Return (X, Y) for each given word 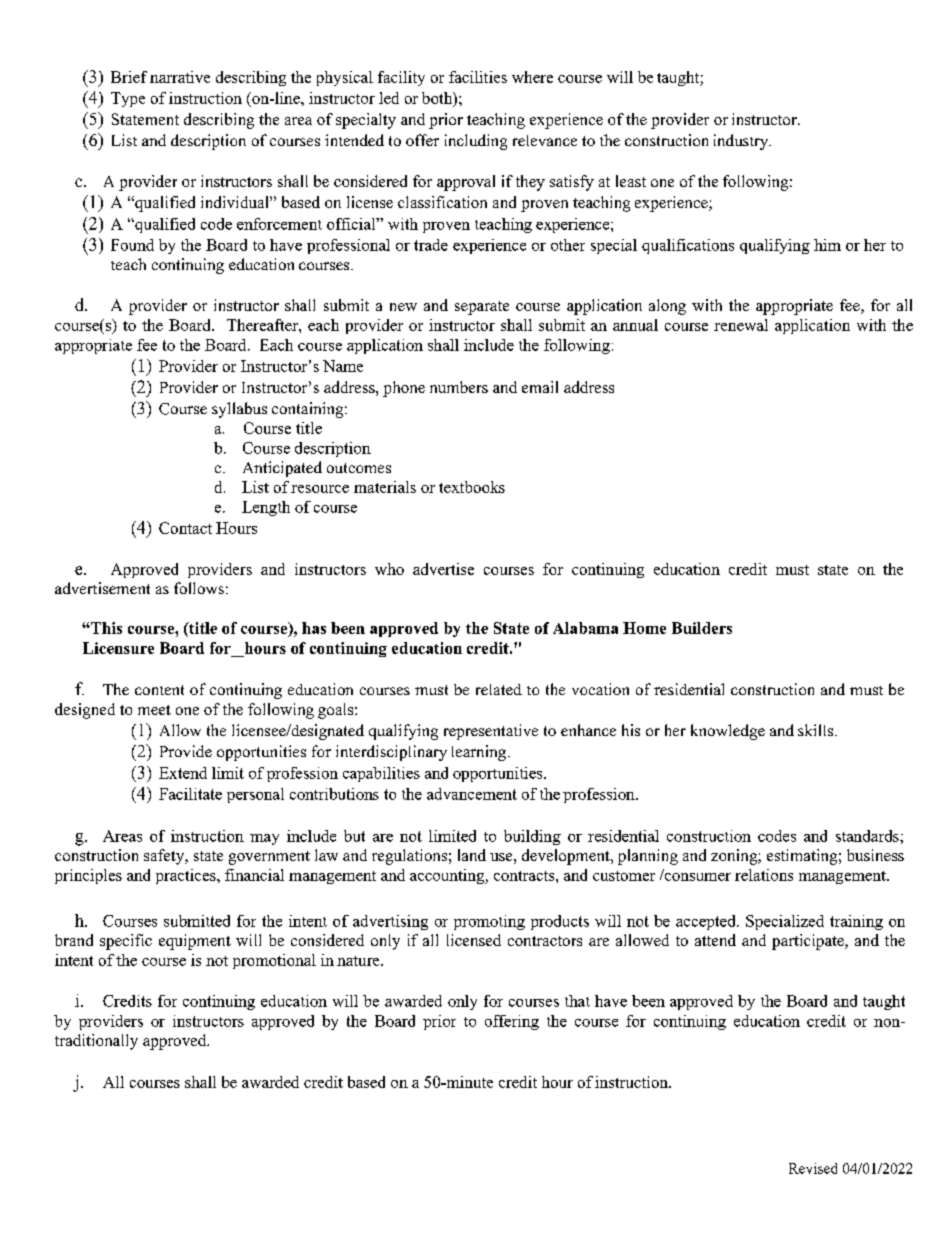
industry (742, 142)
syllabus (239, 410)
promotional (274, 961)
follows (199, 588)
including (476, 142)
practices (187, 876)
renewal (741, 325)
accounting (448, 876)
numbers (459, 387)
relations (764, 875)
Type (128, 99)
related (499, 689)
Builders (702, 628)
